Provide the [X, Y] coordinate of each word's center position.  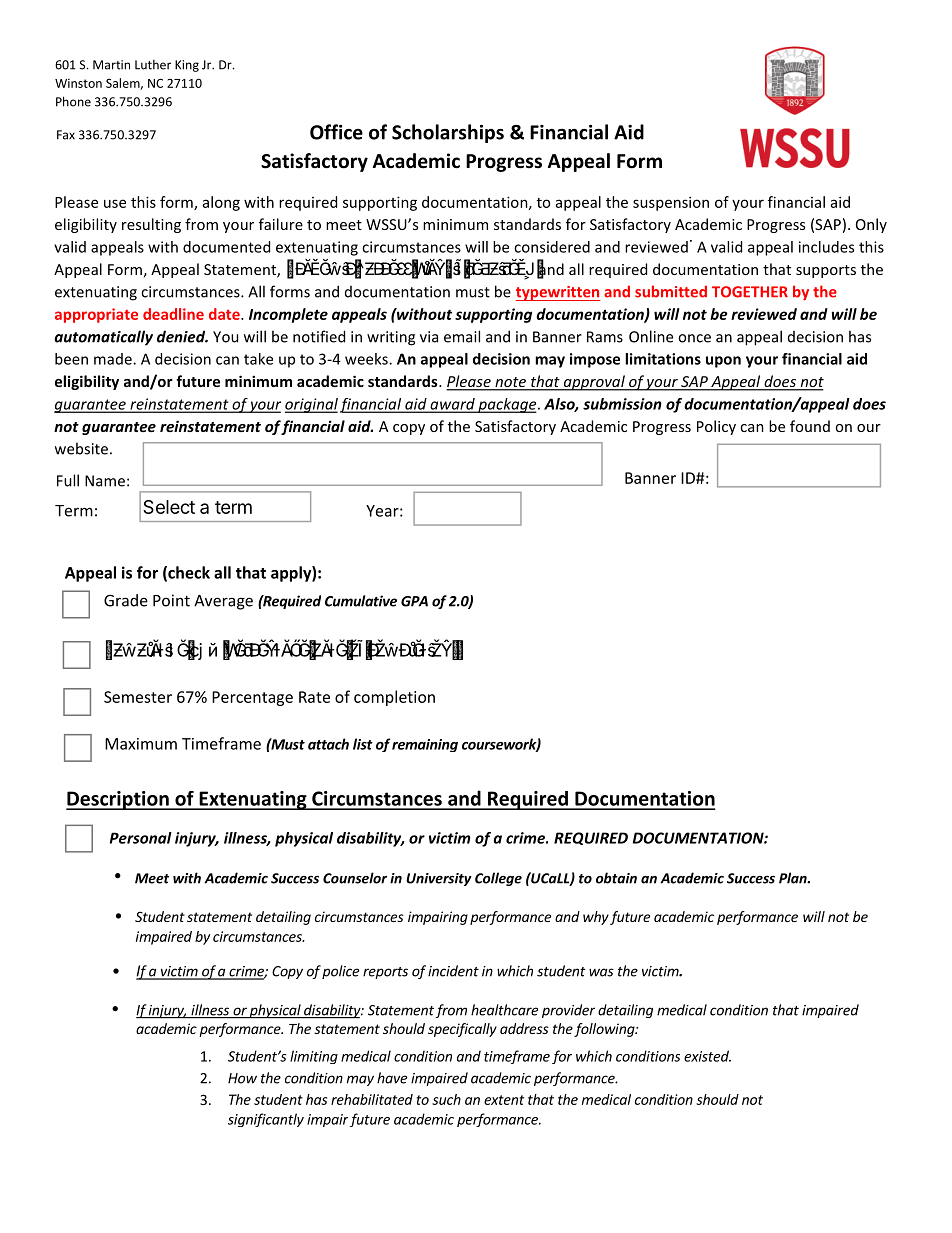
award [452, 405]
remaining [425, 745]
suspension [671, 203]
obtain [616, 878]
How [242, 1078]
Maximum [141, 744]
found [810, 426]
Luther [153, 65]
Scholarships [448, 133]
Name [105, 481]
